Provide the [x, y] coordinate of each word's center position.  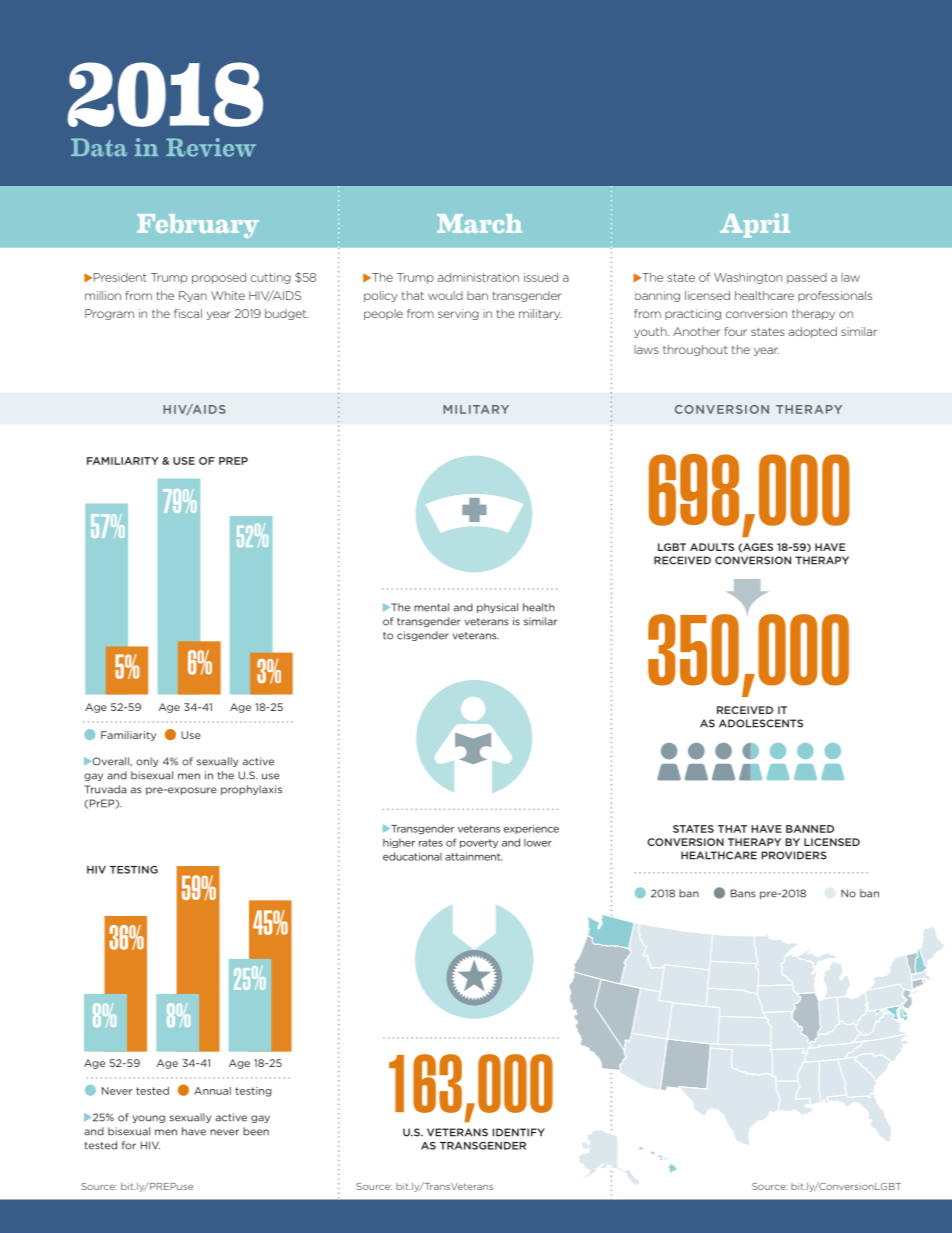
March [479, 223]
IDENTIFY [519, 1132]
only [147, 762]
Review [211, 147]
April [755, 225]
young [148, 1119]
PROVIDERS [794, 855]
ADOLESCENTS [761, 723]
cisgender [423, 636]
